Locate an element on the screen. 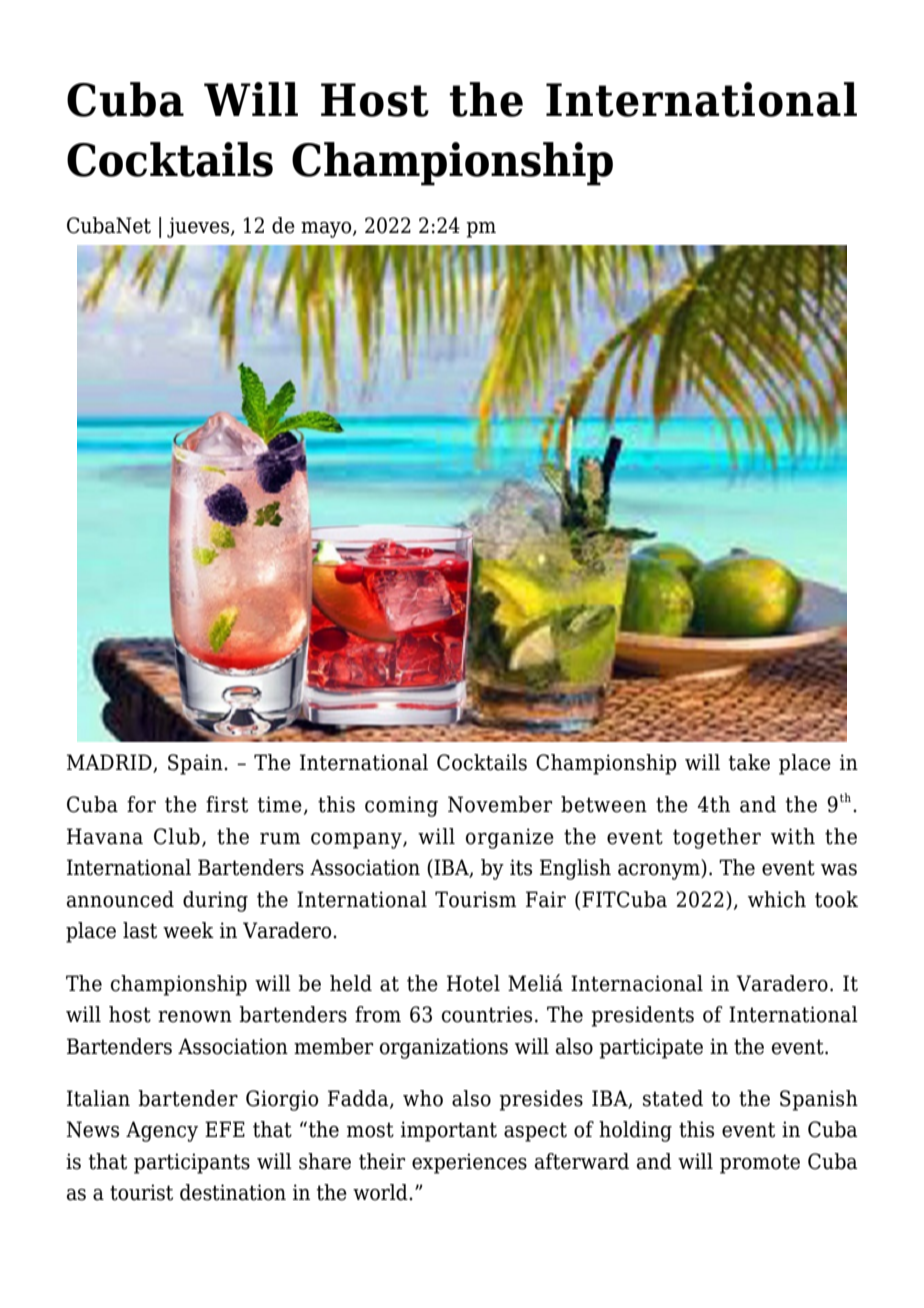  experiences is located at coordinates (469, 1163).
